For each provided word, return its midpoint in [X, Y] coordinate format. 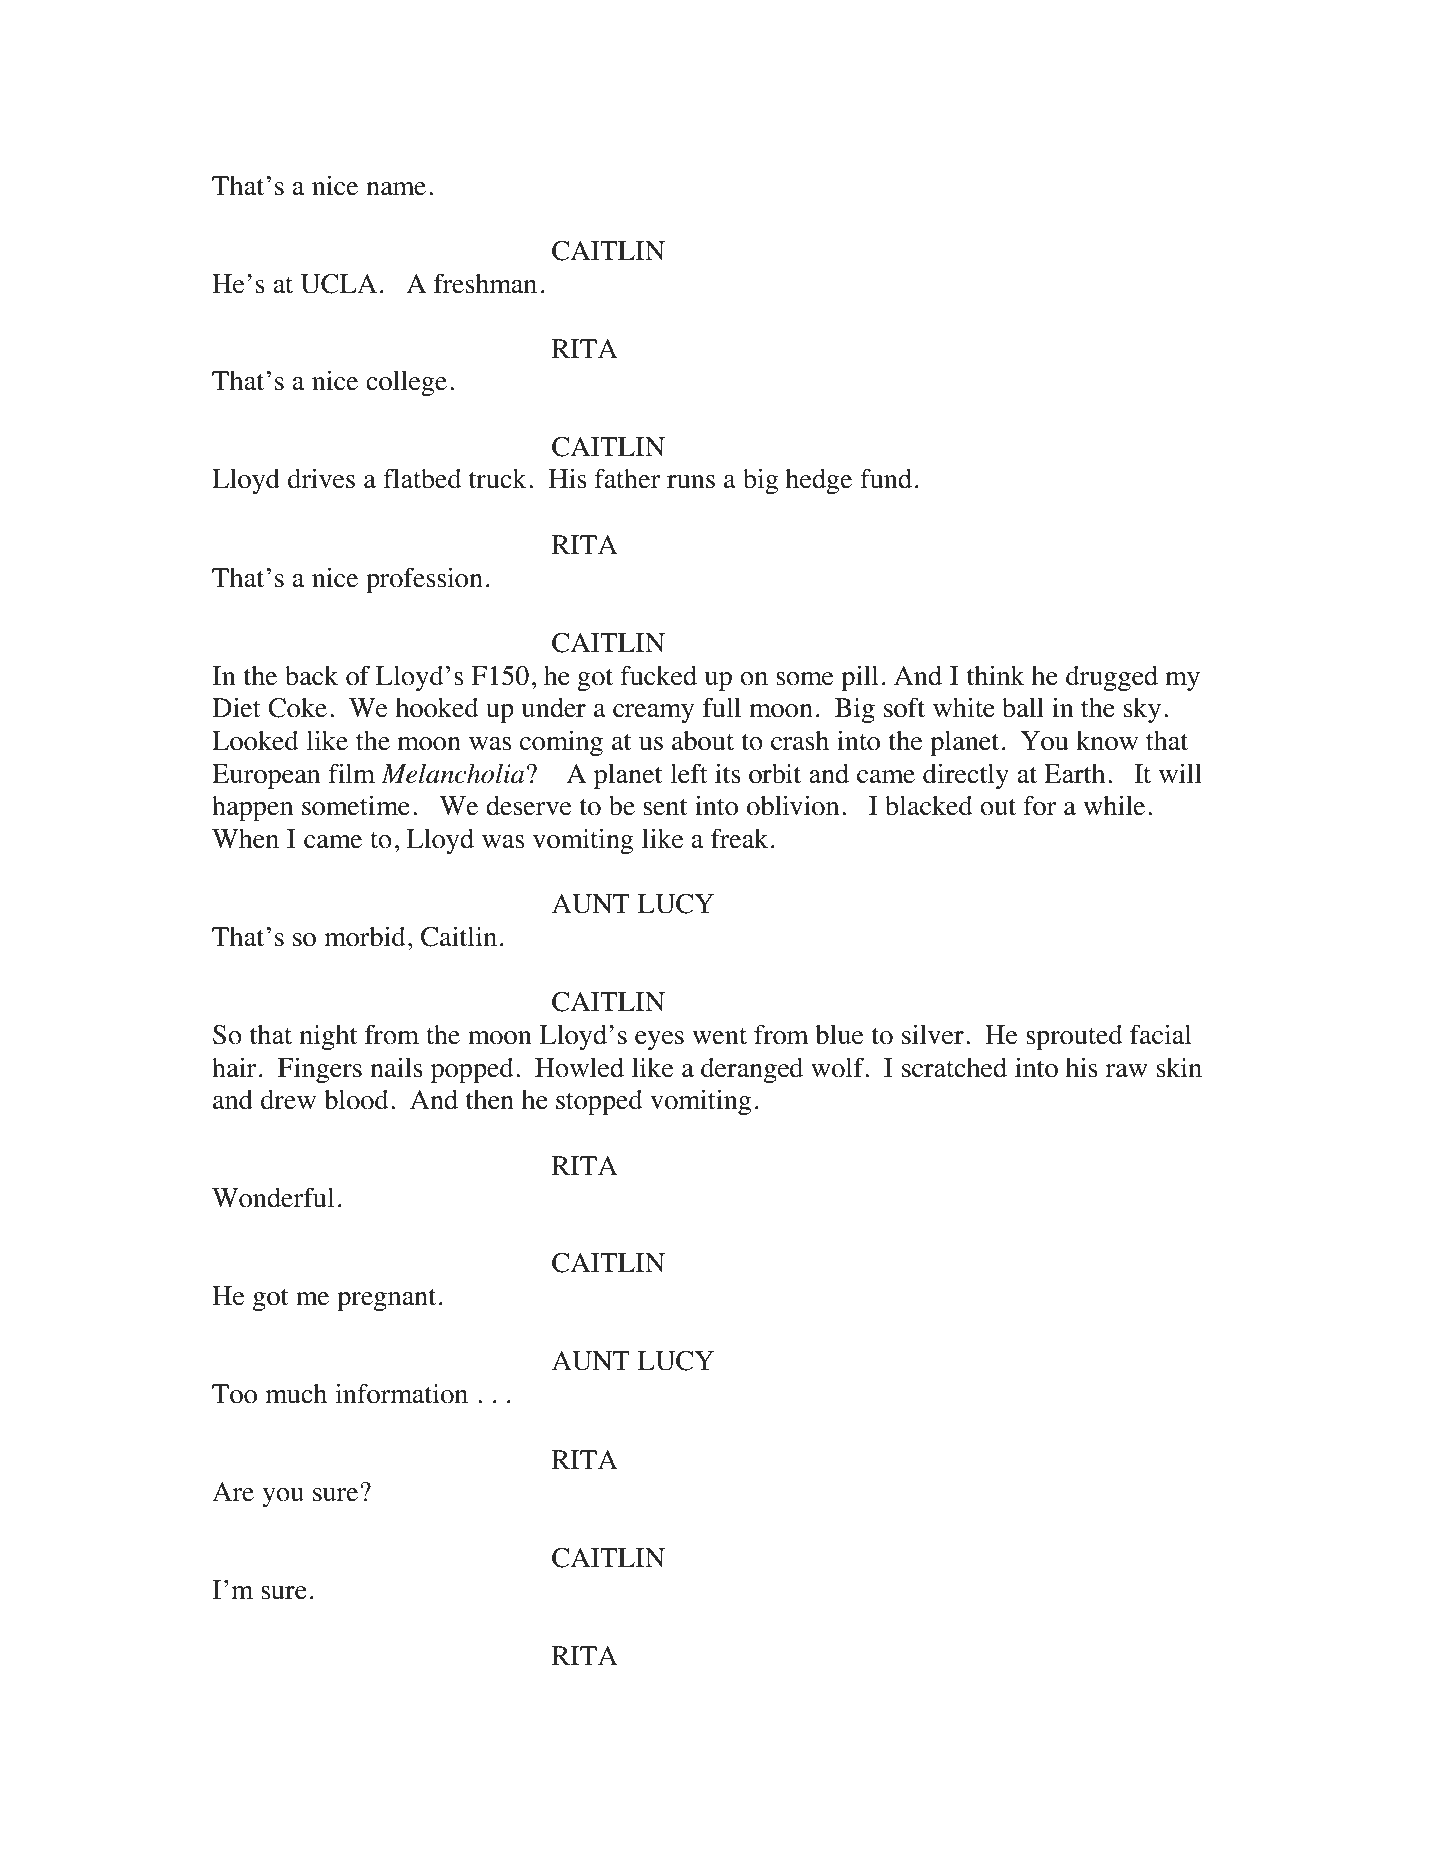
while [1114, 805]
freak [739, 838]
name [396, 189]
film [351, 773]
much [296, 1394]
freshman [485, 283]
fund [886, 478]
